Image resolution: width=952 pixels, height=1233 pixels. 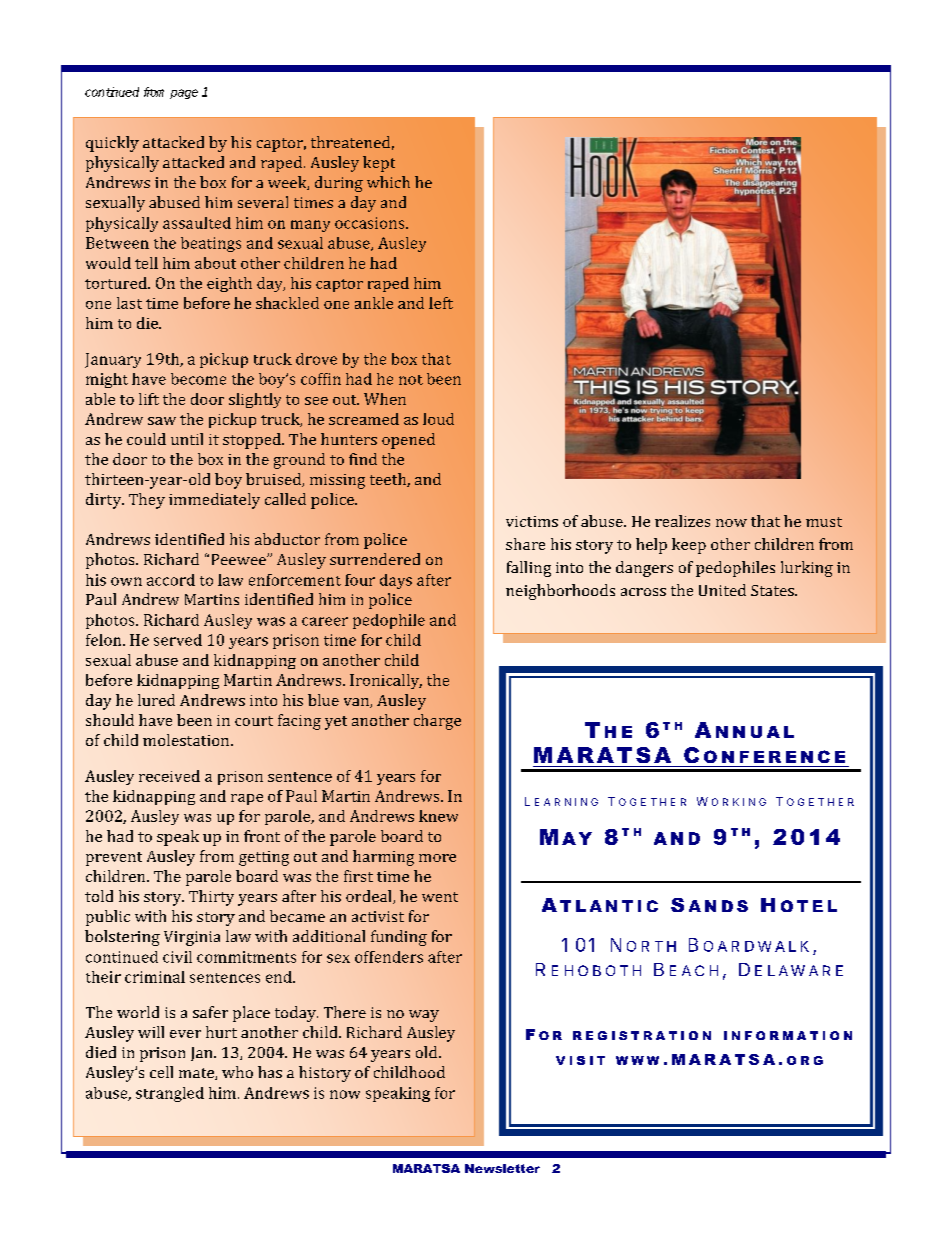 What do you see at coordinates (388, 182) in the page?
I see `which` at bounding box center [388, 182].
